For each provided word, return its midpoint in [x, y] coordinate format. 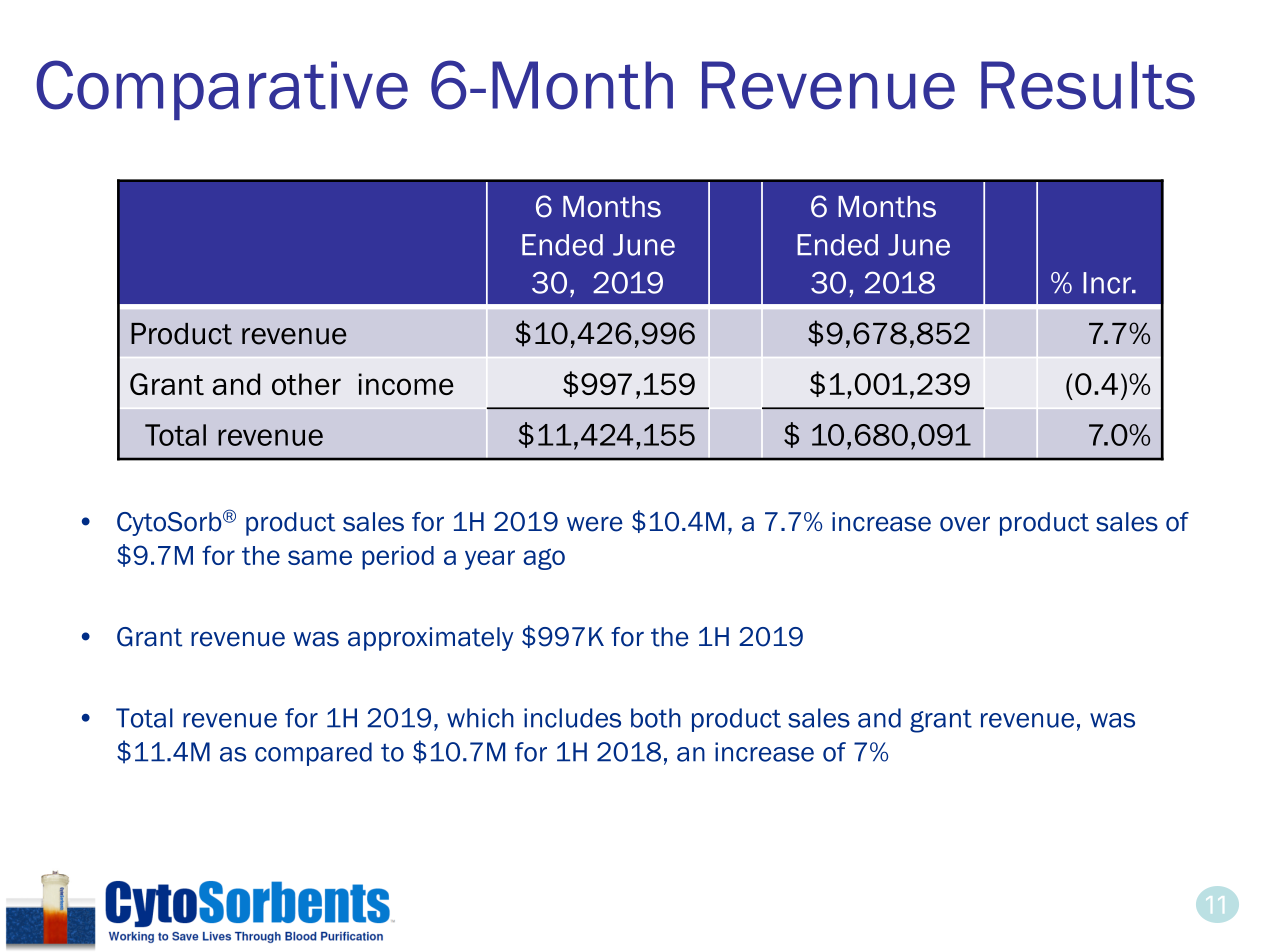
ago [544, 559]
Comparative [222, 90]
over [965, 524]
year [490, 560]
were [595, 524]
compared [313, 754]
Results [1088, 85]
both [656, 718]
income [406, 384]
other [306, 384]
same [320, 557]
